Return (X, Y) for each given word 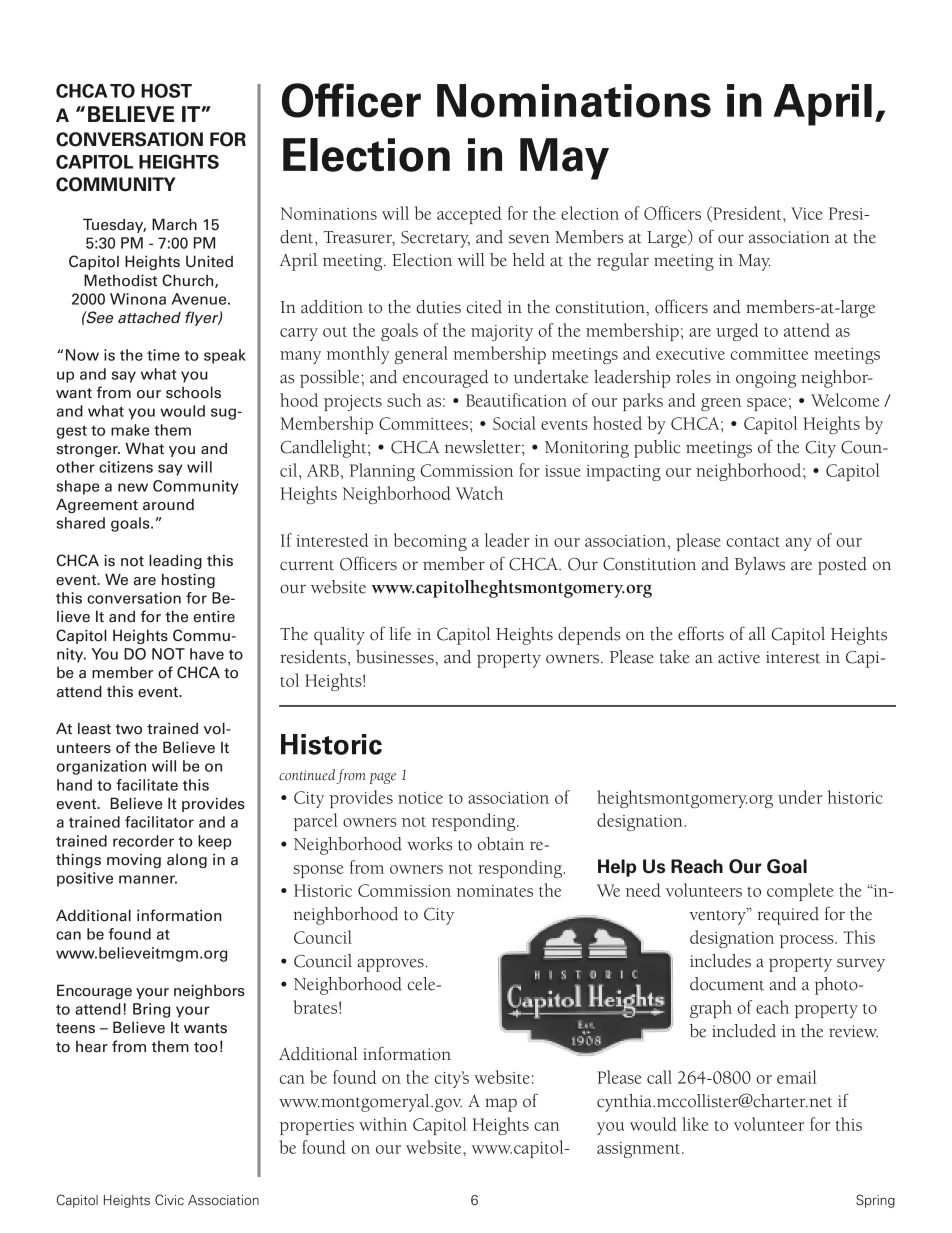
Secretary (435, 239)
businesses (396, 657)
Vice (807, 213)
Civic (169, 1199)
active (739, 657)
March (174, 224)
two (128, 729)
